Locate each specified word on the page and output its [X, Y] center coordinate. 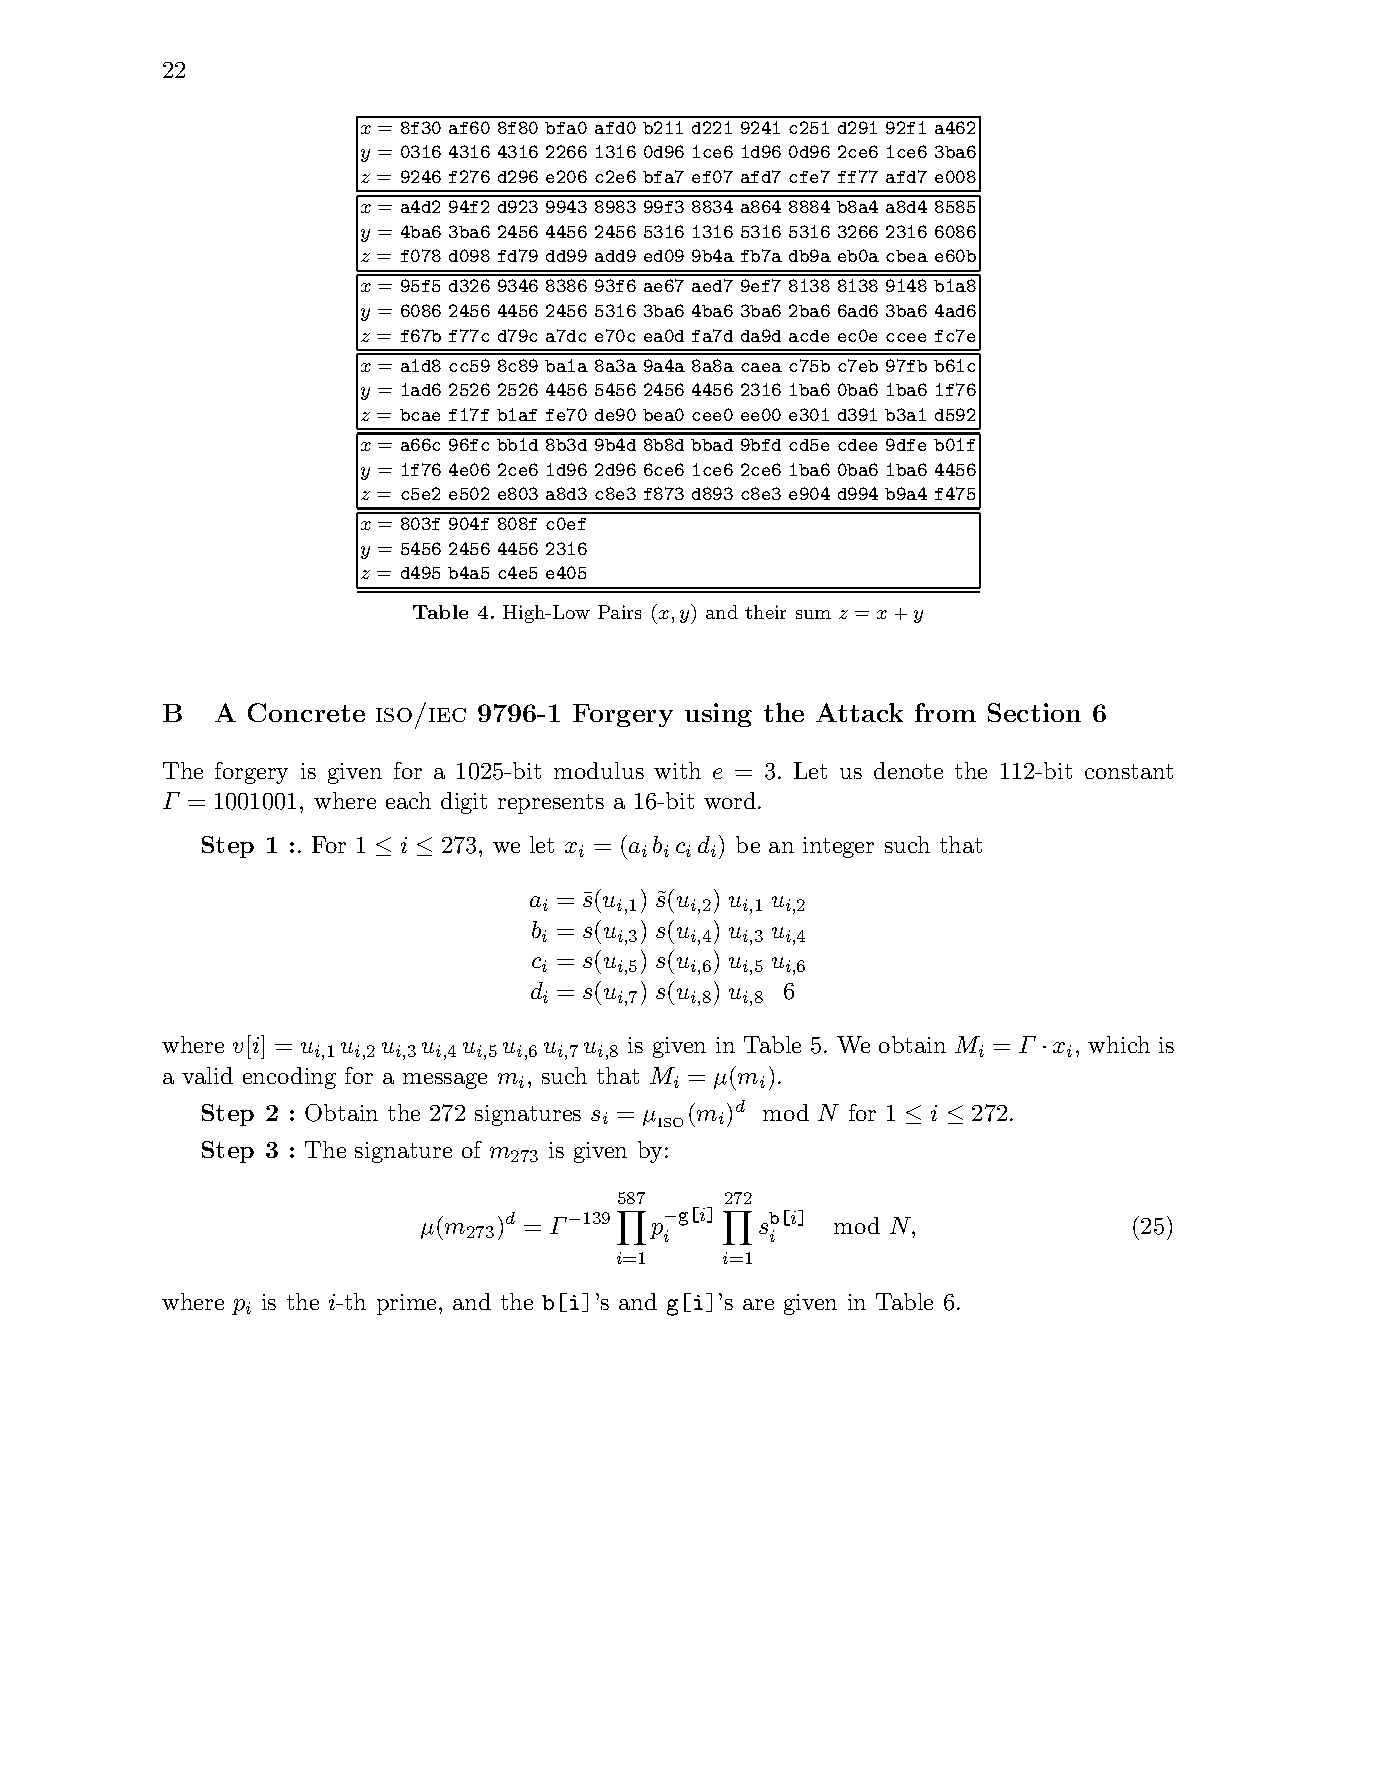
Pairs [619, 612]
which [1119, 1044]
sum [813, 614]
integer [838, 847]
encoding [289, 1078]
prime [406, 1304]
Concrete [306, 712]
